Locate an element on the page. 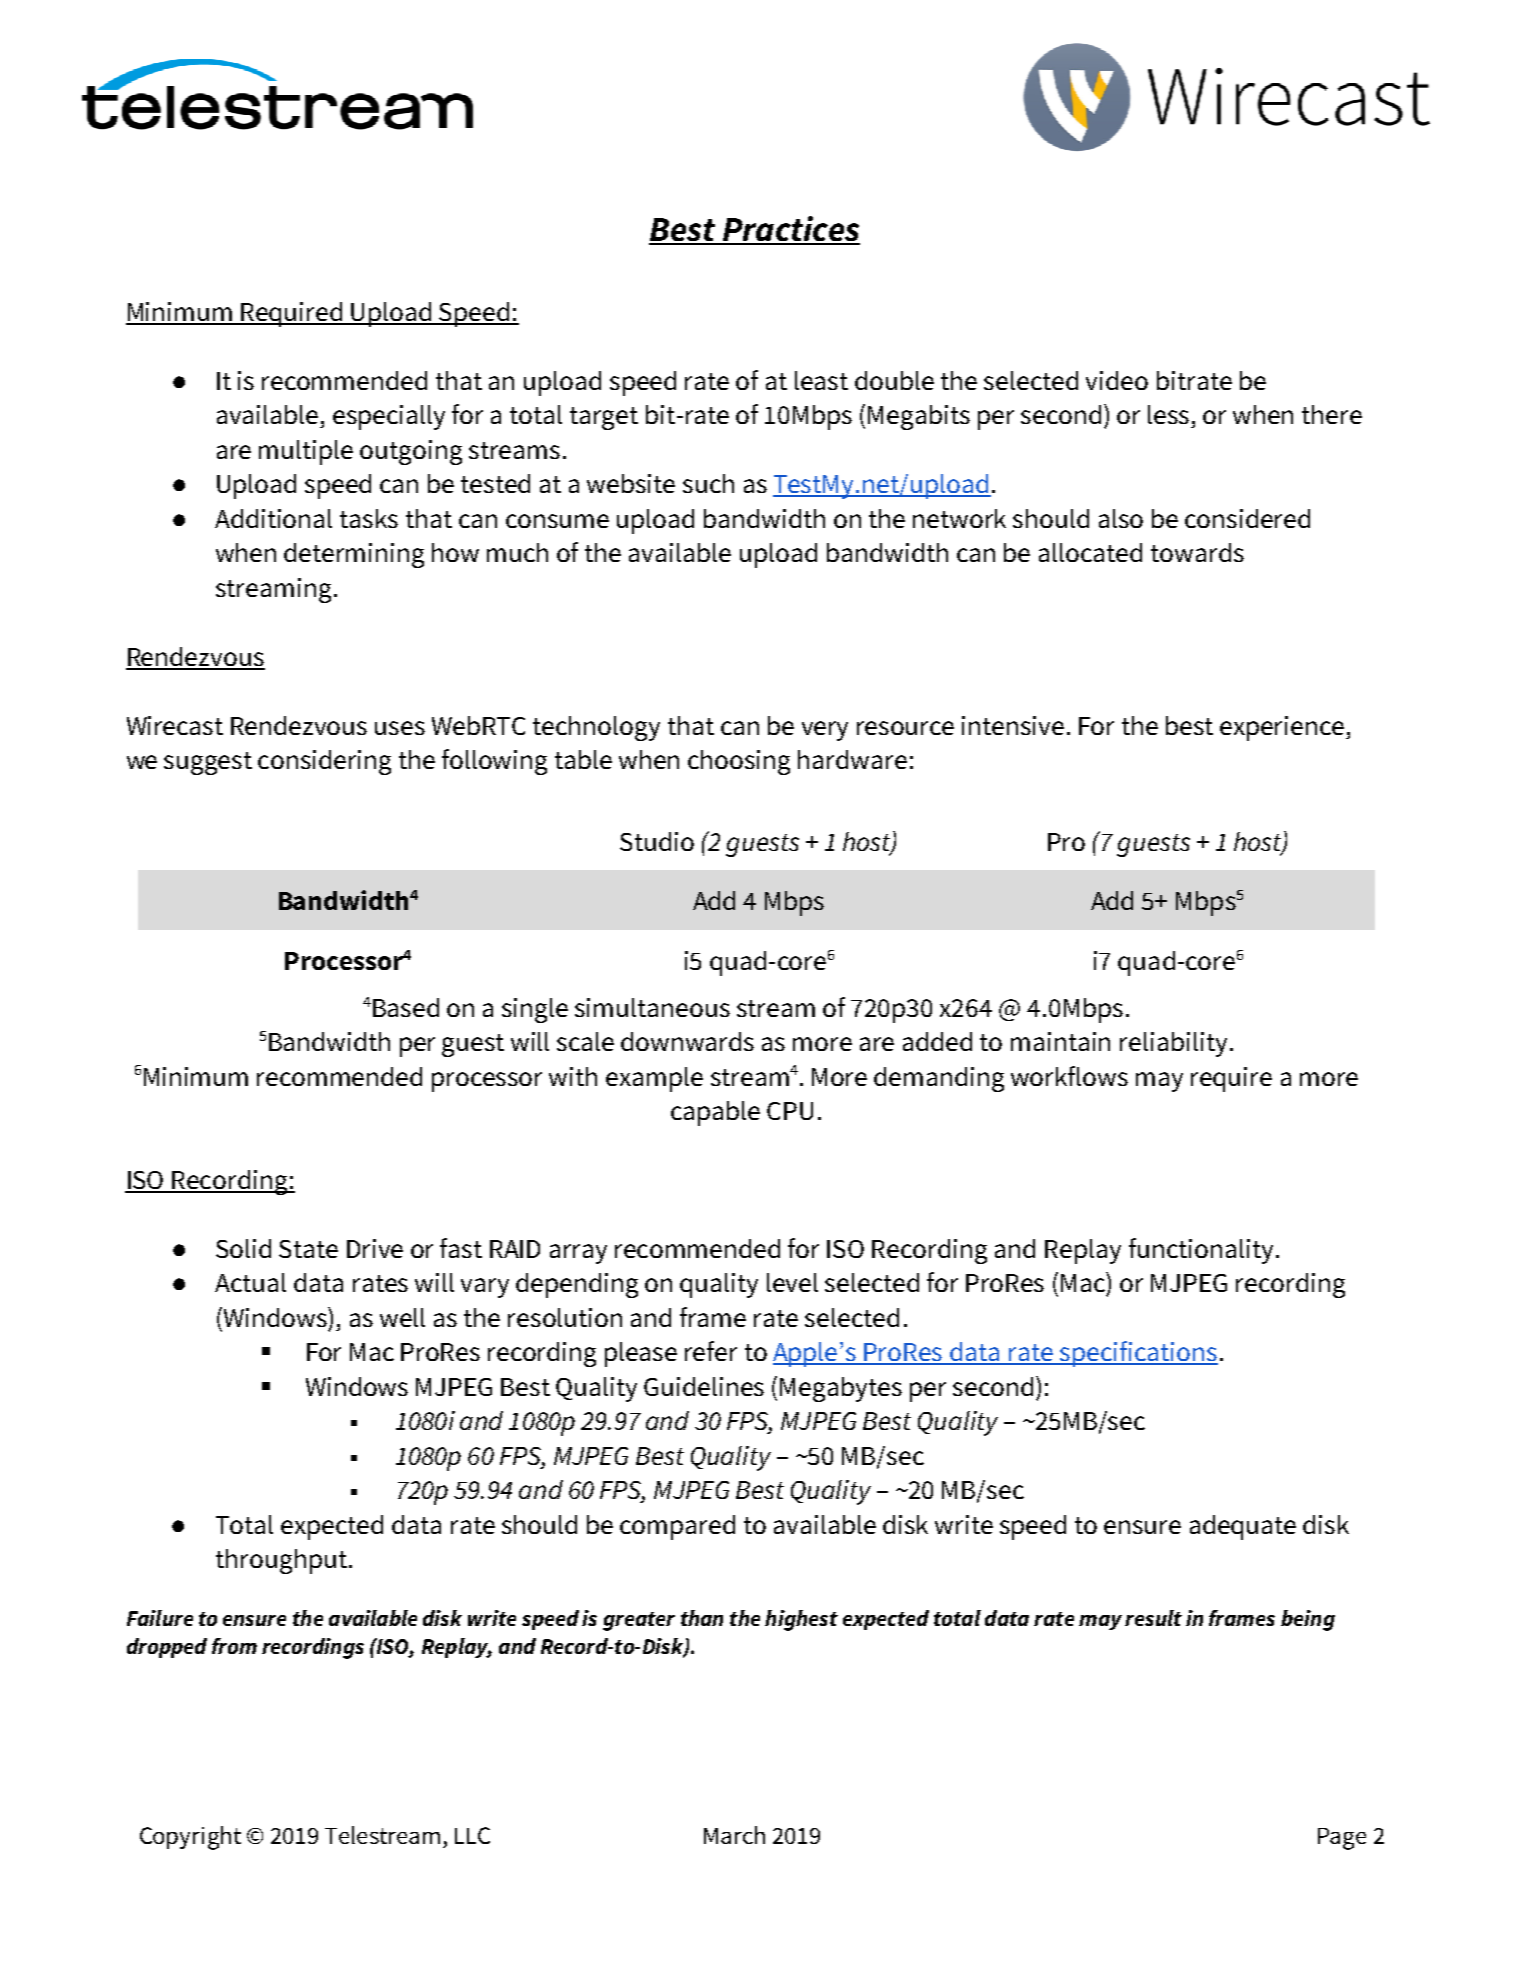  less is located at coordinates (1168, 414).
